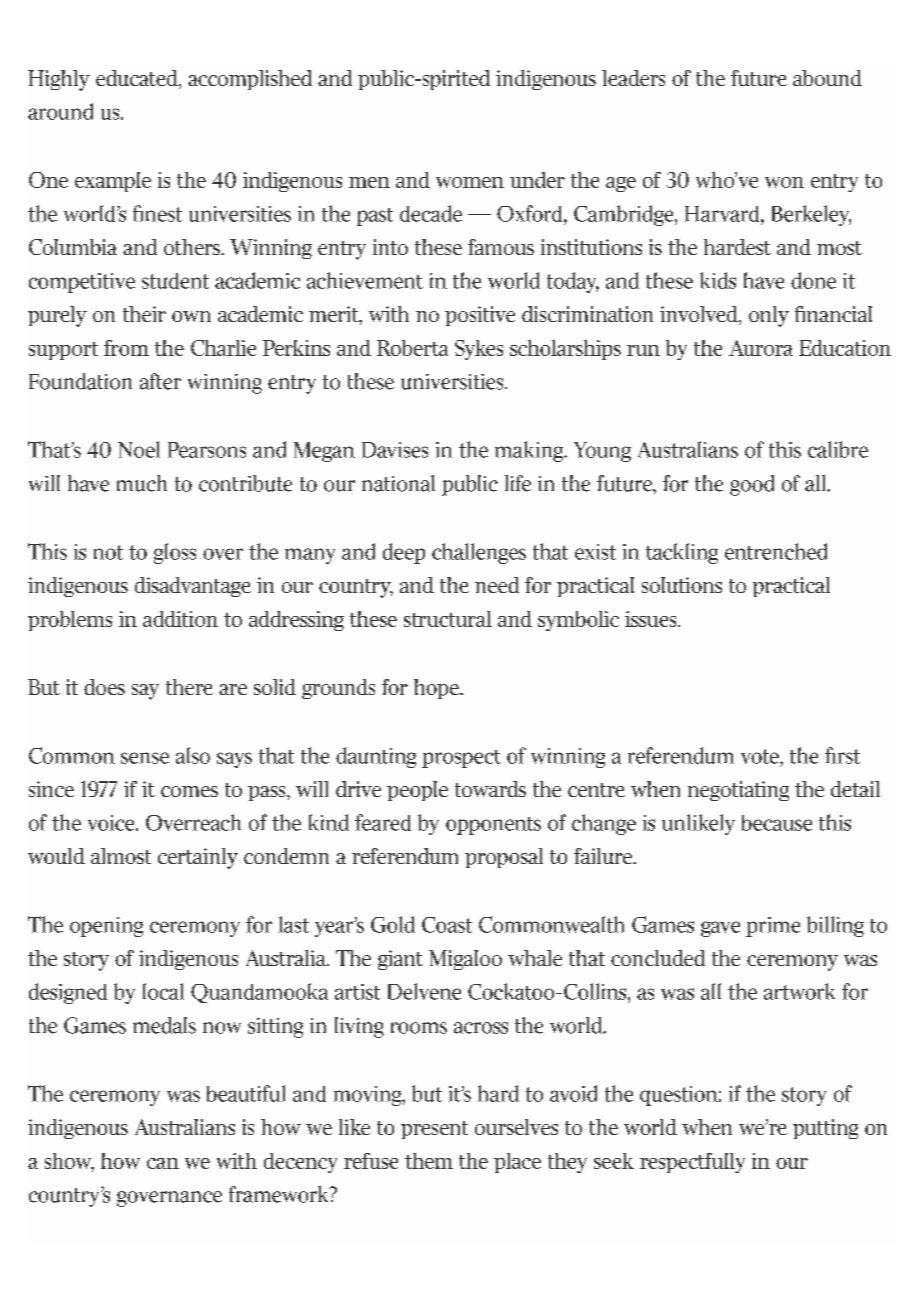  What do you see at coordinates (493, 826) in the document?
I see `opponents` at bounding box center [493, 826].
